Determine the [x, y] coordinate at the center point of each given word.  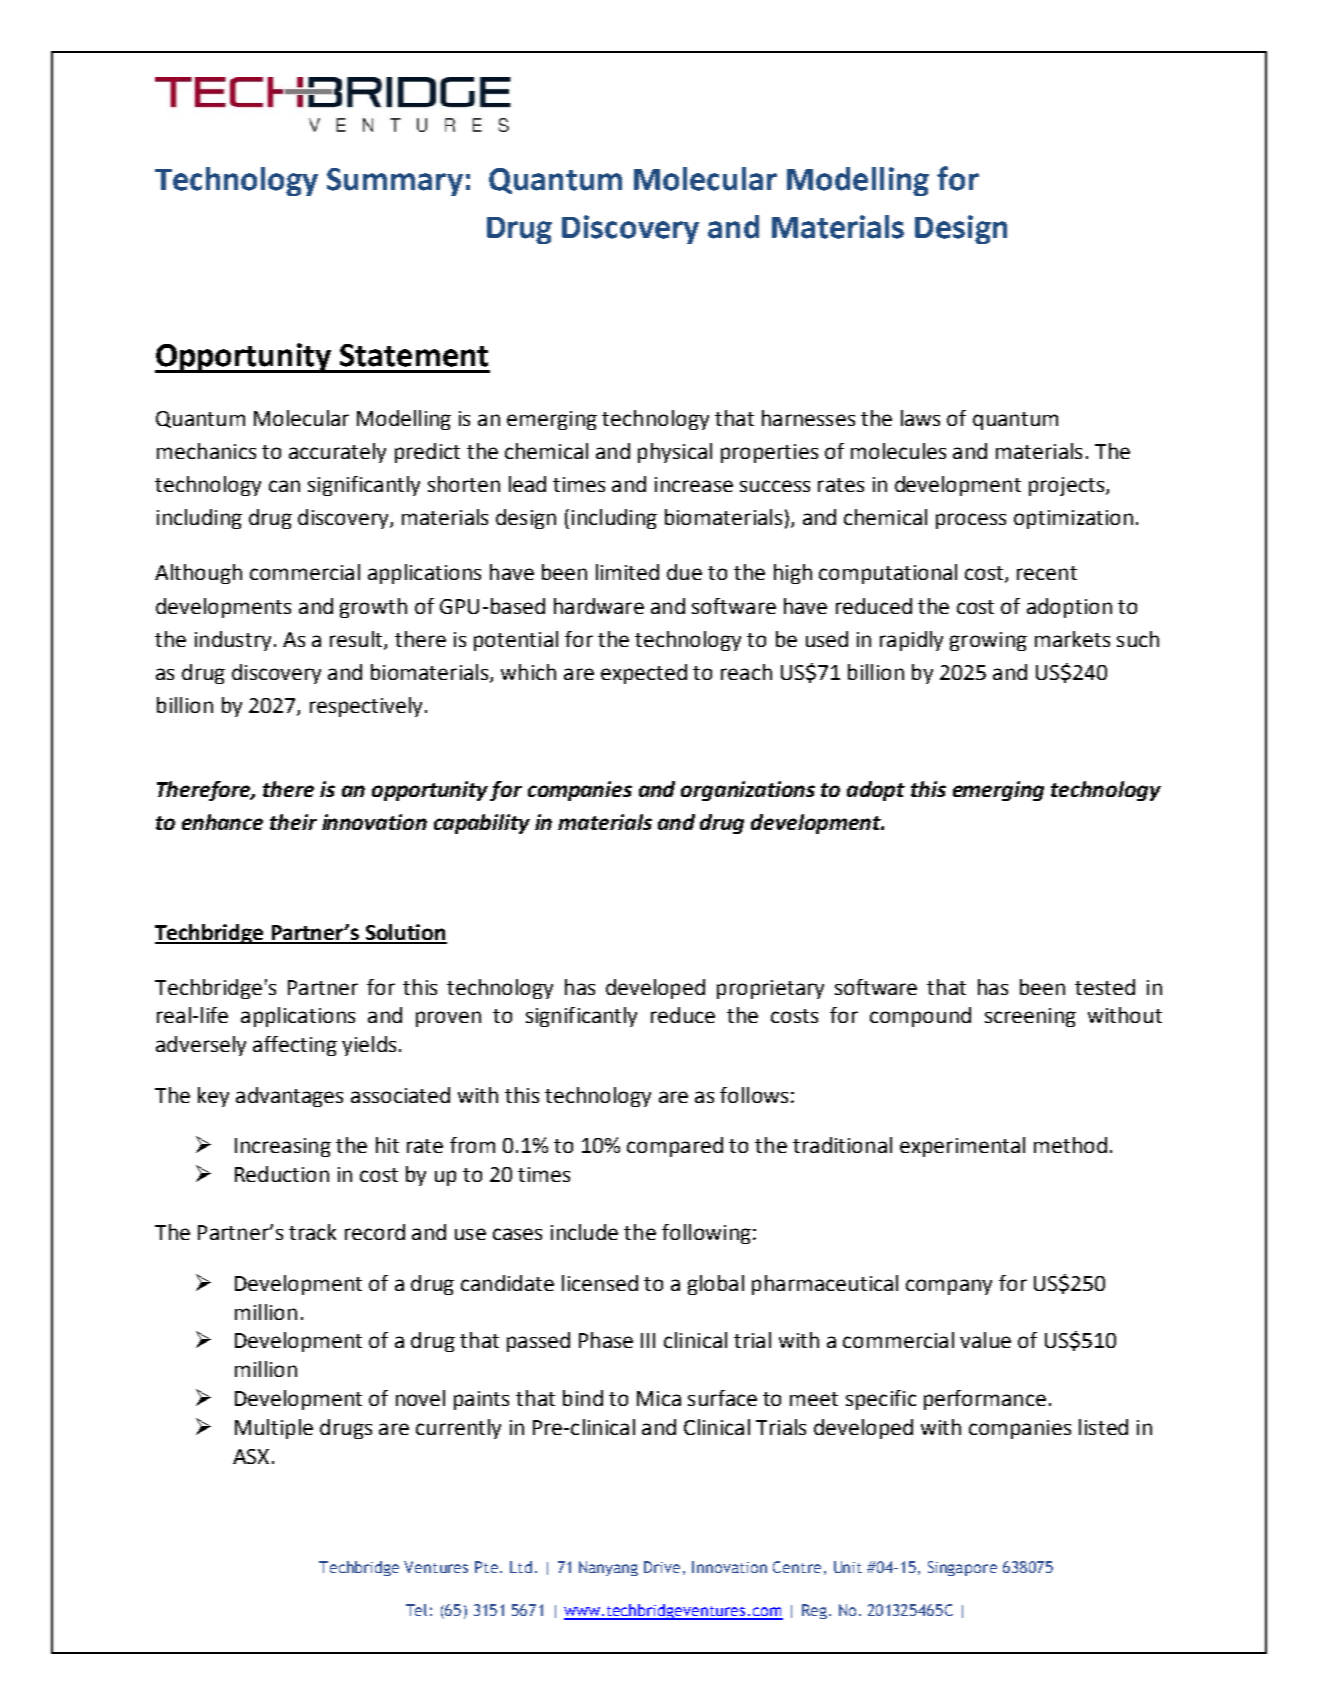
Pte [486, 1567]
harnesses [808, 418]
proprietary [770, 989]
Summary [395, 182]
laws [920, 418]
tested [1105, 987]
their [293, 822]
